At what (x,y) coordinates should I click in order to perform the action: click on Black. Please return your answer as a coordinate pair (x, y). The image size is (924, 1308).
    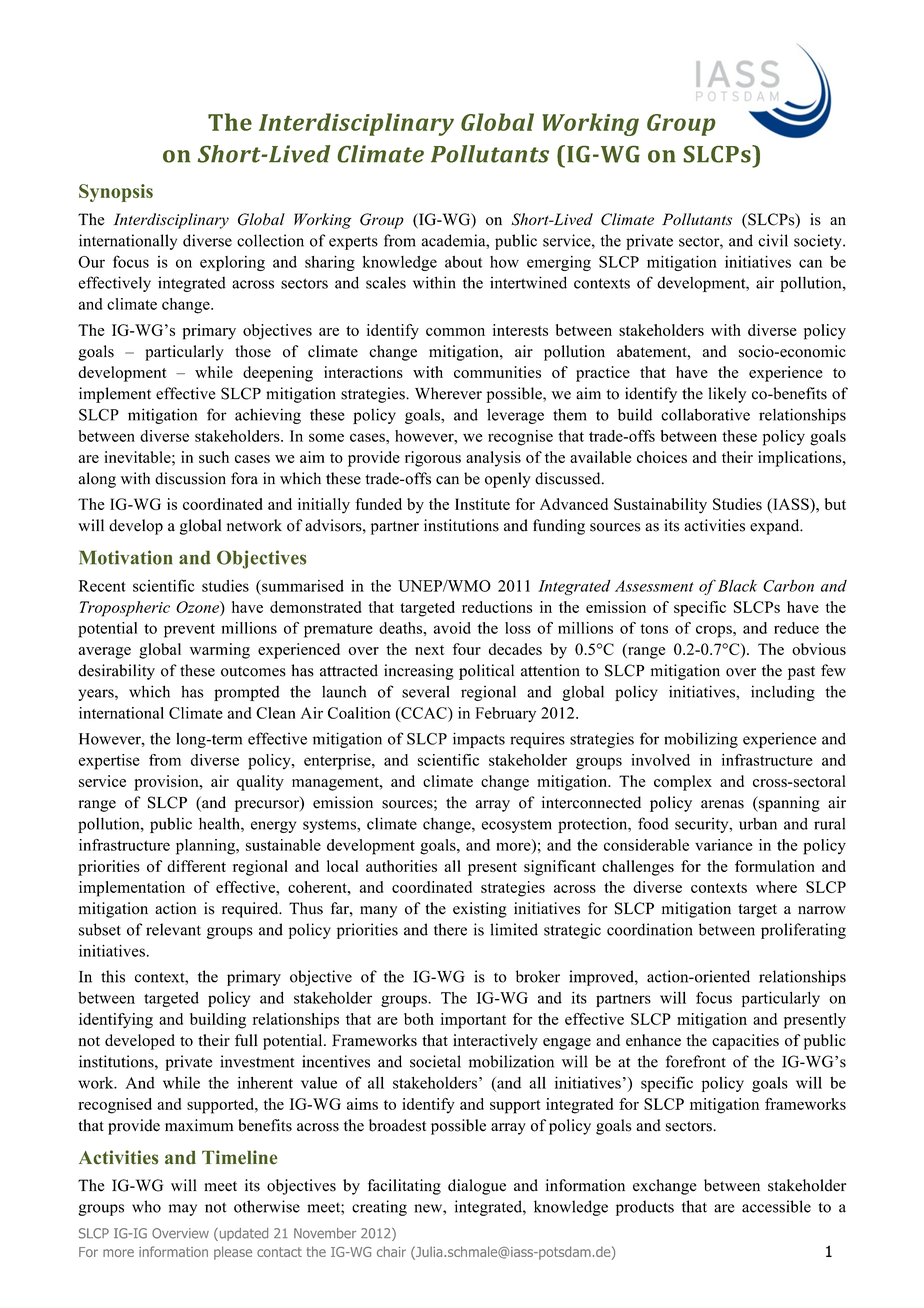
    Looking at the image, I should click on (737, 586).
